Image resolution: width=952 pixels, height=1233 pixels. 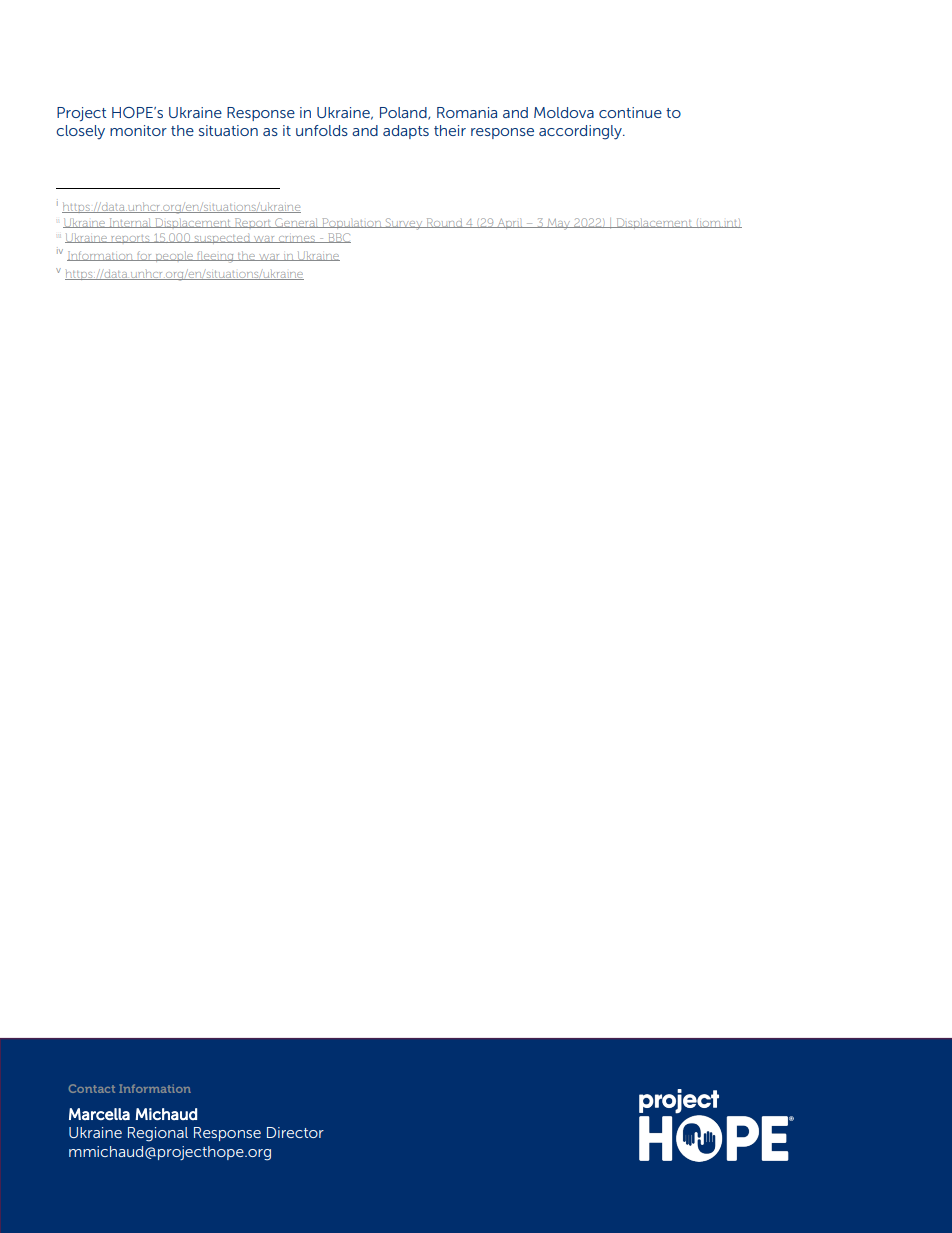 What do you see at coordinates (559, 224) in the page?
I see `May` at bounding box center [559, 224].
